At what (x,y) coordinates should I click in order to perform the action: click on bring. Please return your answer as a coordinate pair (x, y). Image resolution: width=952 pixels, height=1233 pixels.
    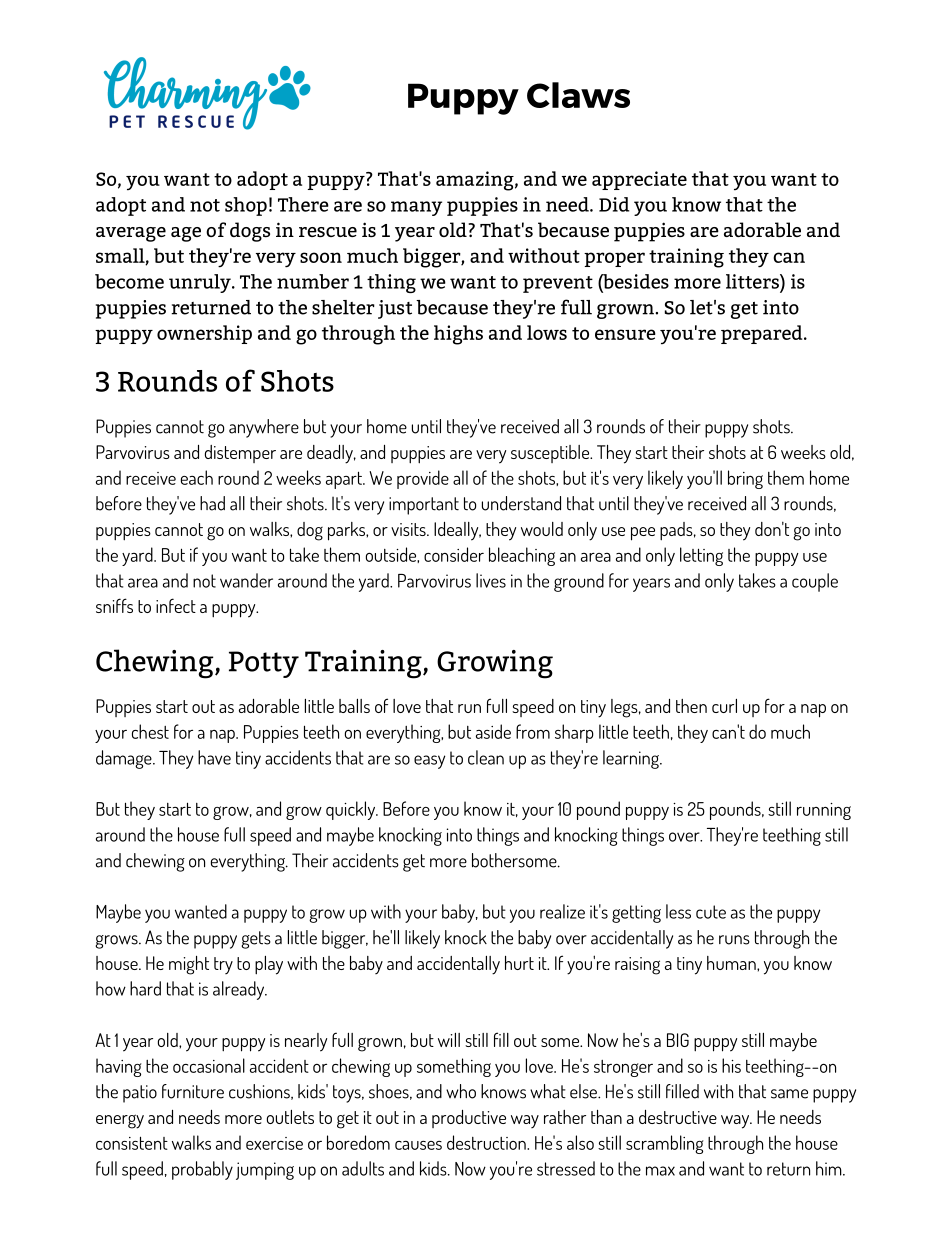
    Looking at the image, I should click on (745, 479).
